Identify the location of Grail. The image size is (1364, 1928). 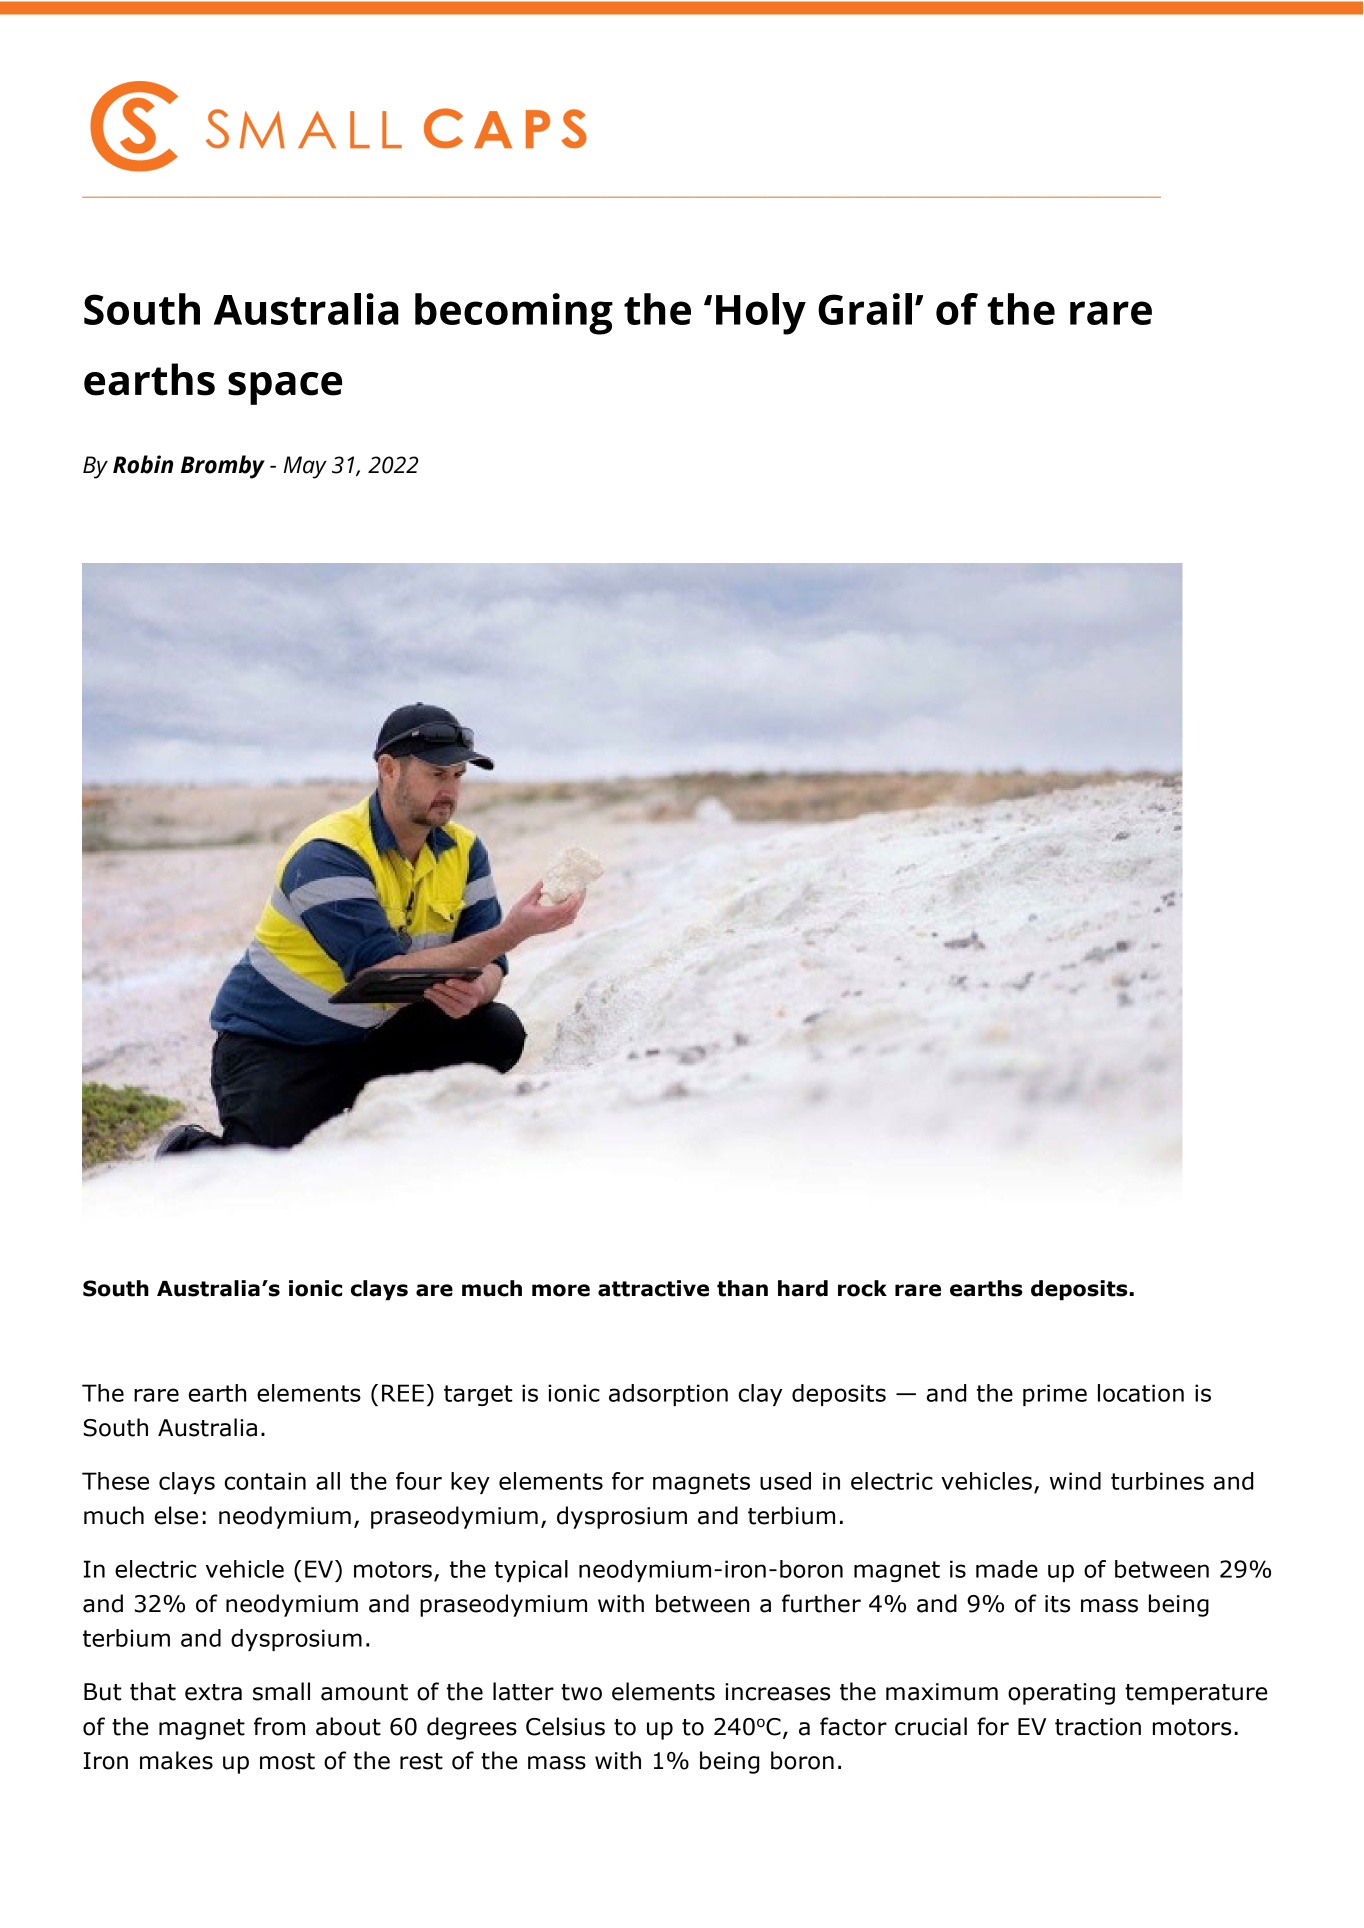
(865, 309).
